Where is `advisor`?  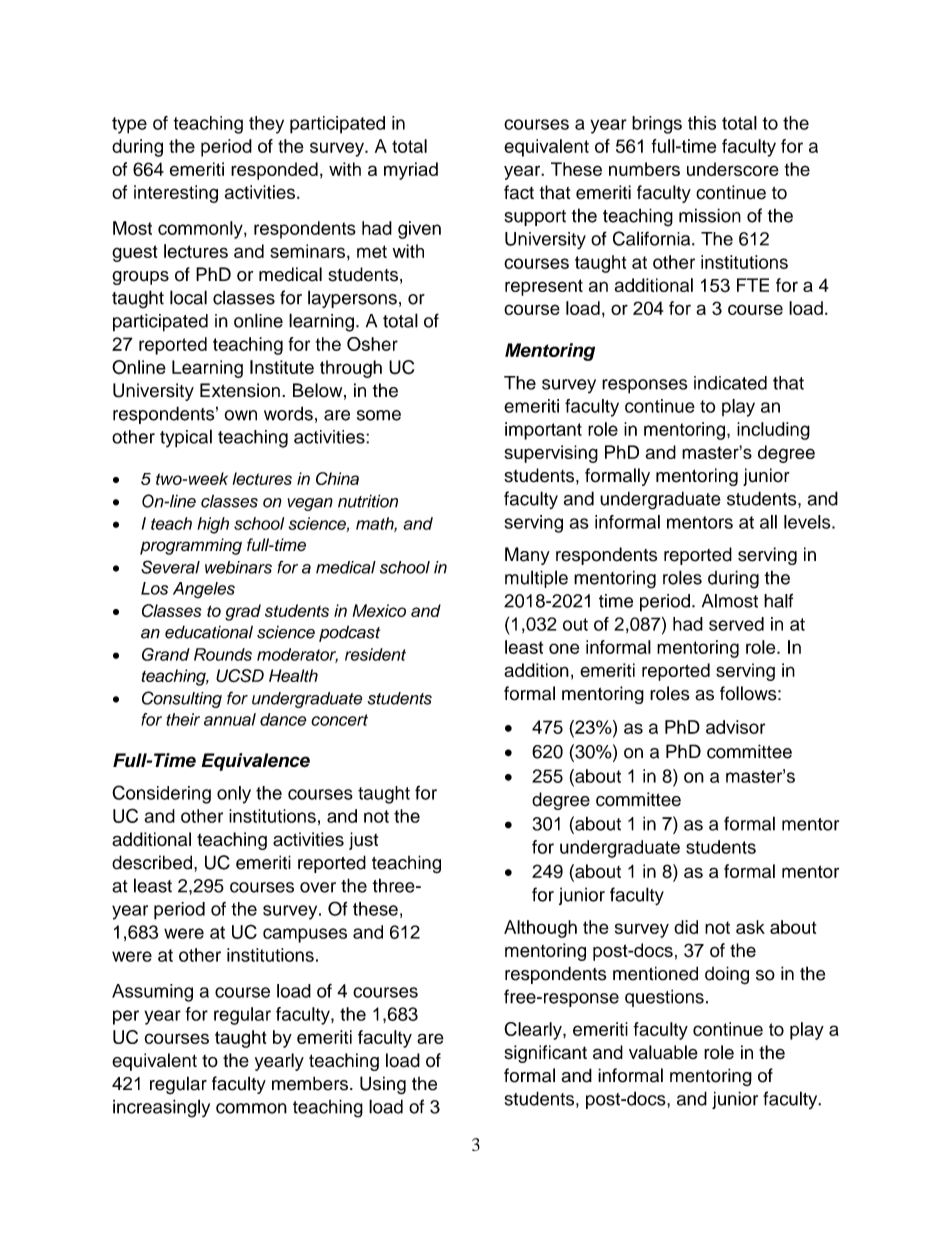
advisor is located at coordinates (735, 727).
